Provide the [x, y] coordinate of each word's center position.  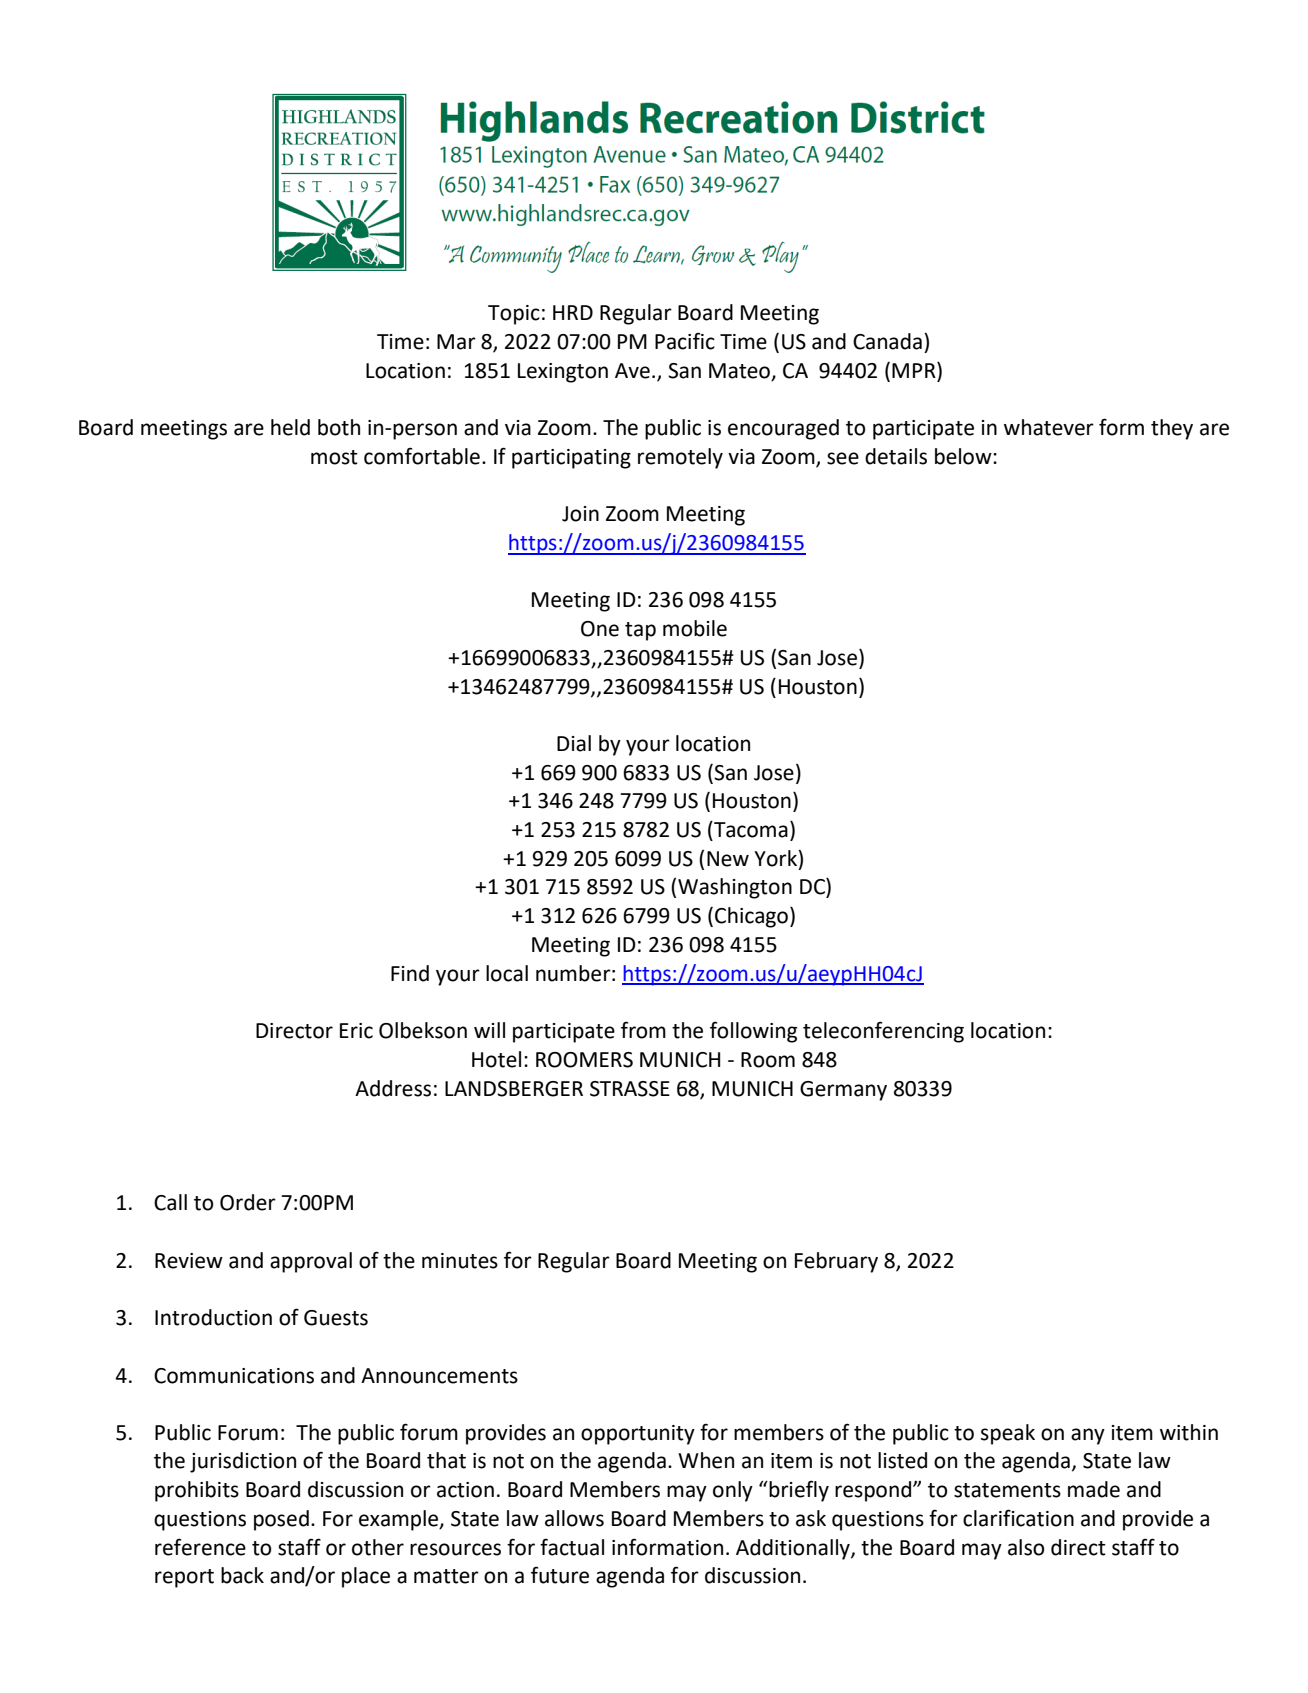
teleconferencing [883, 1032]
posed [281, 1520]
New [728, 859]
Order [248, 1202]
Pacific [685, 341]
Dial [574, 743]
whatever [1049, 427]
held [290, 427]
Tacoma [750, 829]
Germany [843, 1091]
